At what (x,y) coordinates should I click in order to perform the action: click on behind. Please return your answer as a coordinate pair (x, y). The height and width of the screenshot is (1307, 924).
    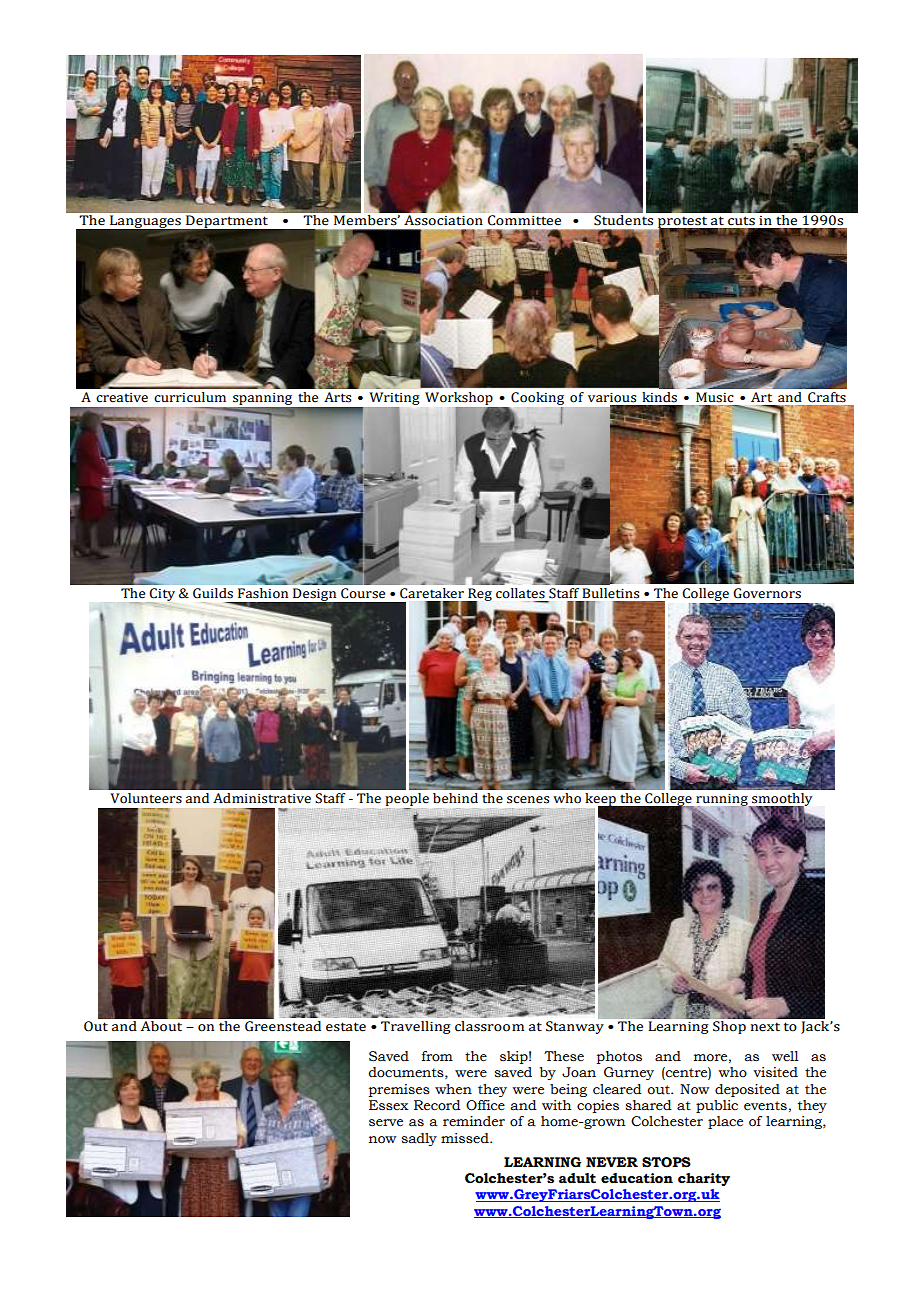
    Looking at the image, I should click on (455, 798).
